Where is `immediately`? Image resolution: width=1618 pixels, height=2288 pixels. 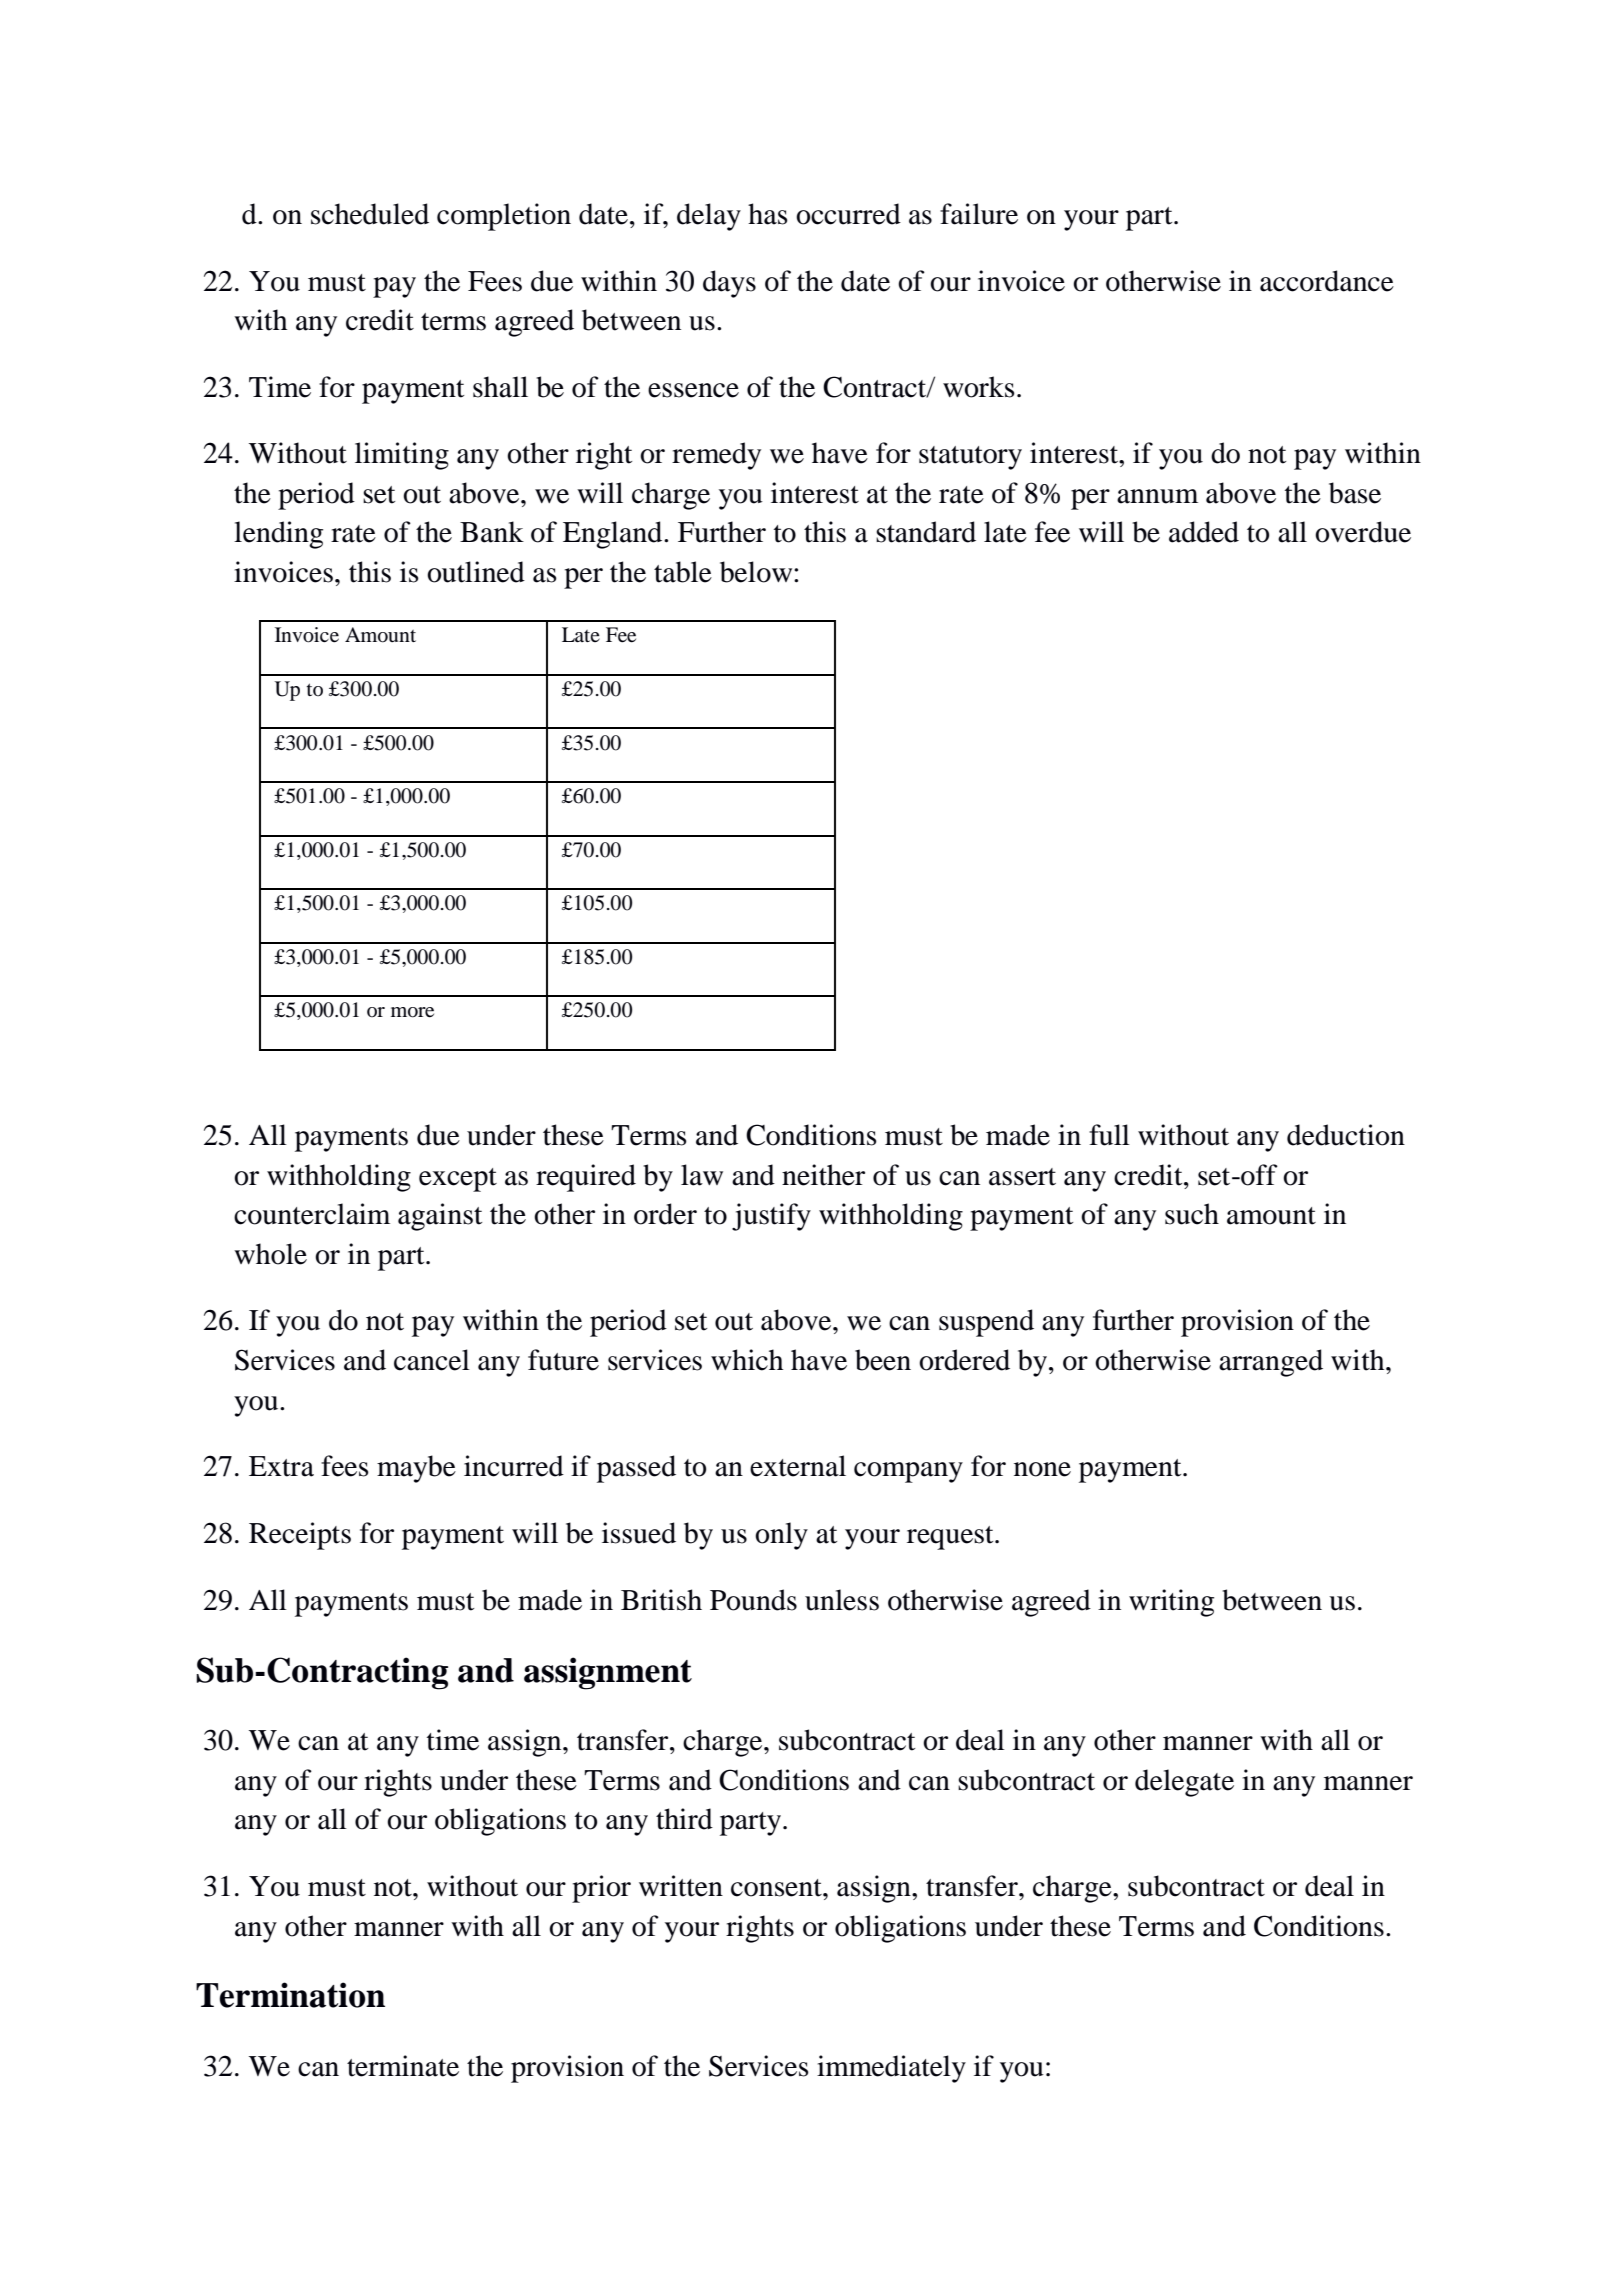 immediately is located at coordinates (891, 2069).
